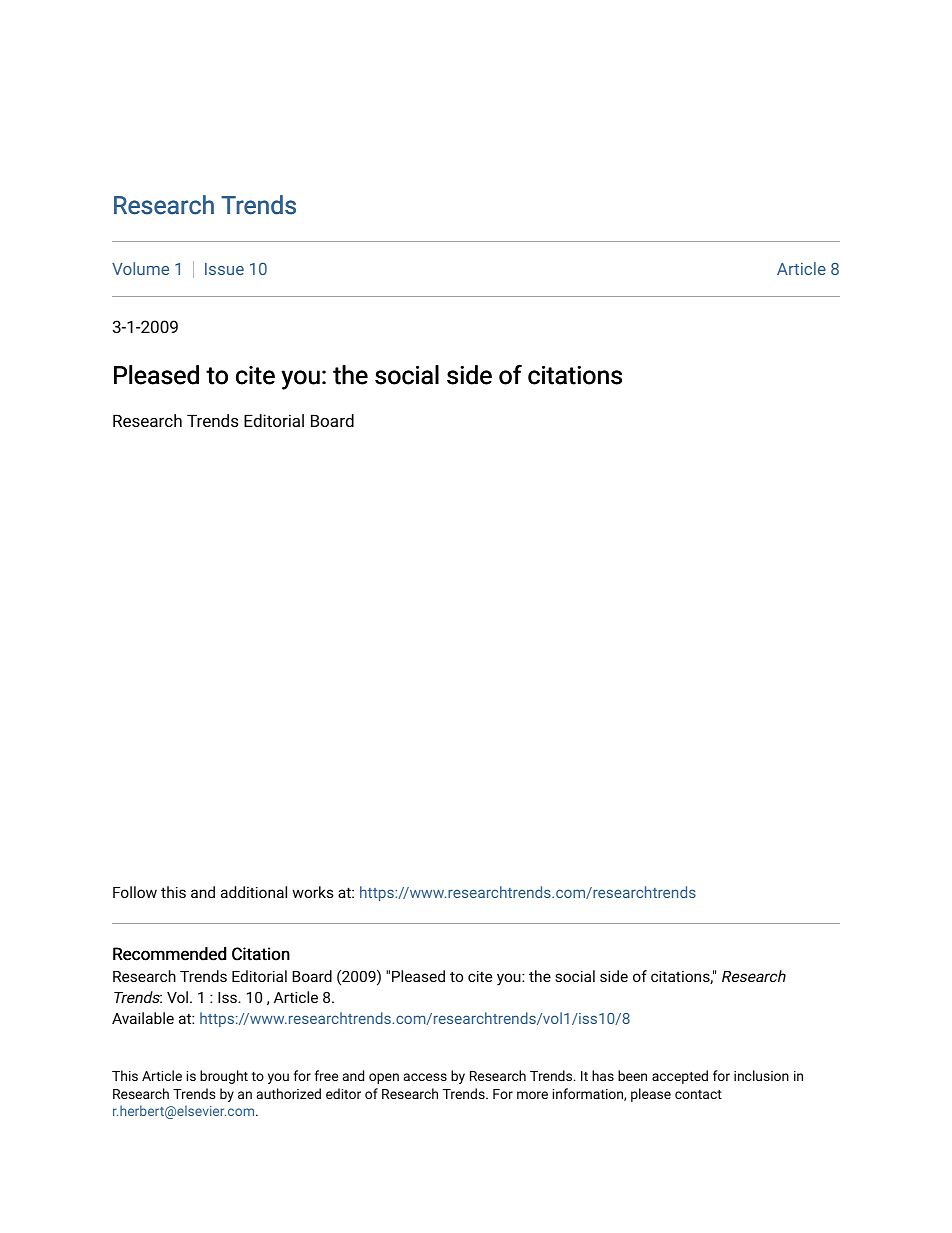  What do you see at coordinates (313, 892) in the page?
I see `works` at bounding box center [313, 892].
